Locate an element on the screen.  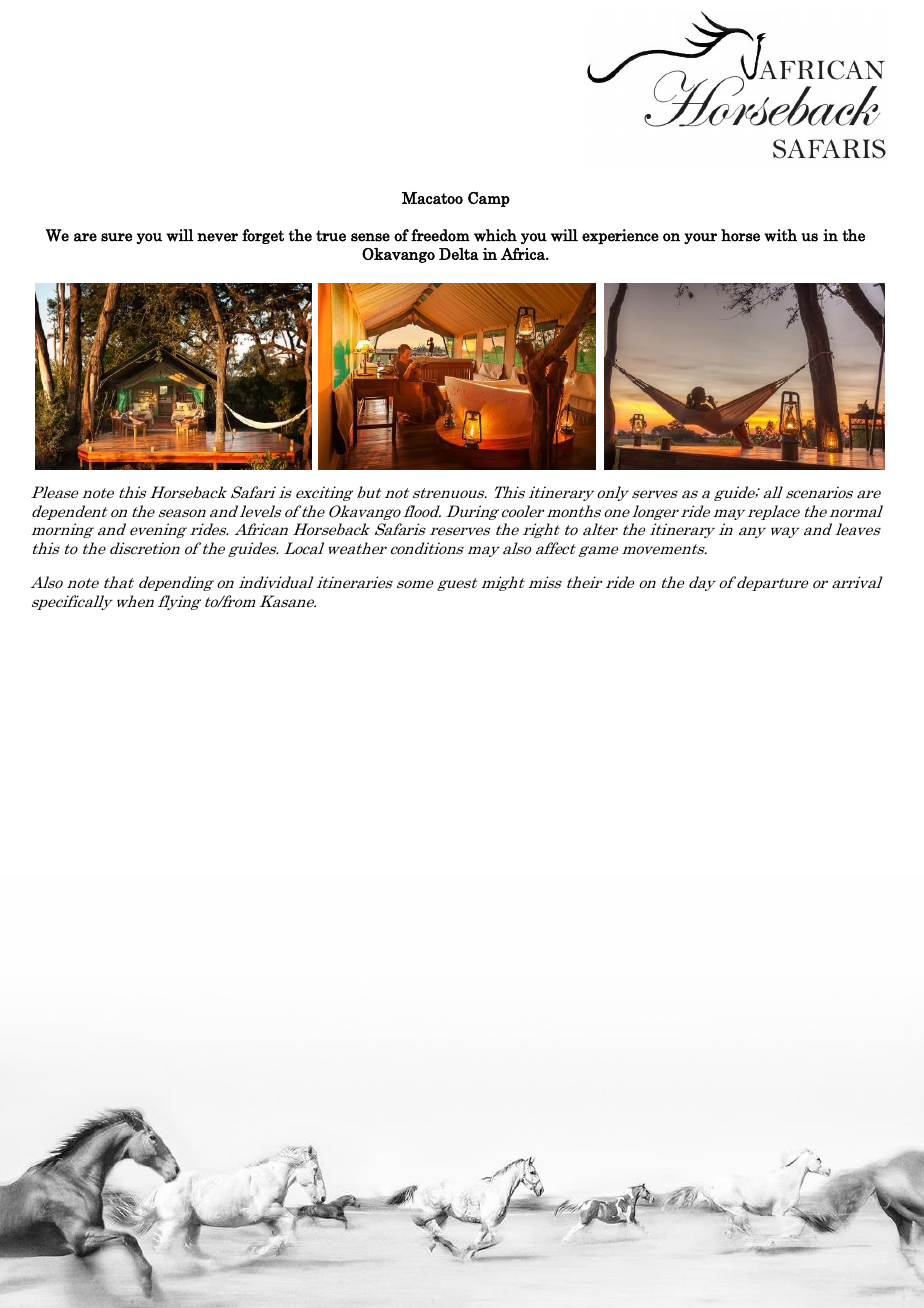
true is located at coordinates (331, 236).
